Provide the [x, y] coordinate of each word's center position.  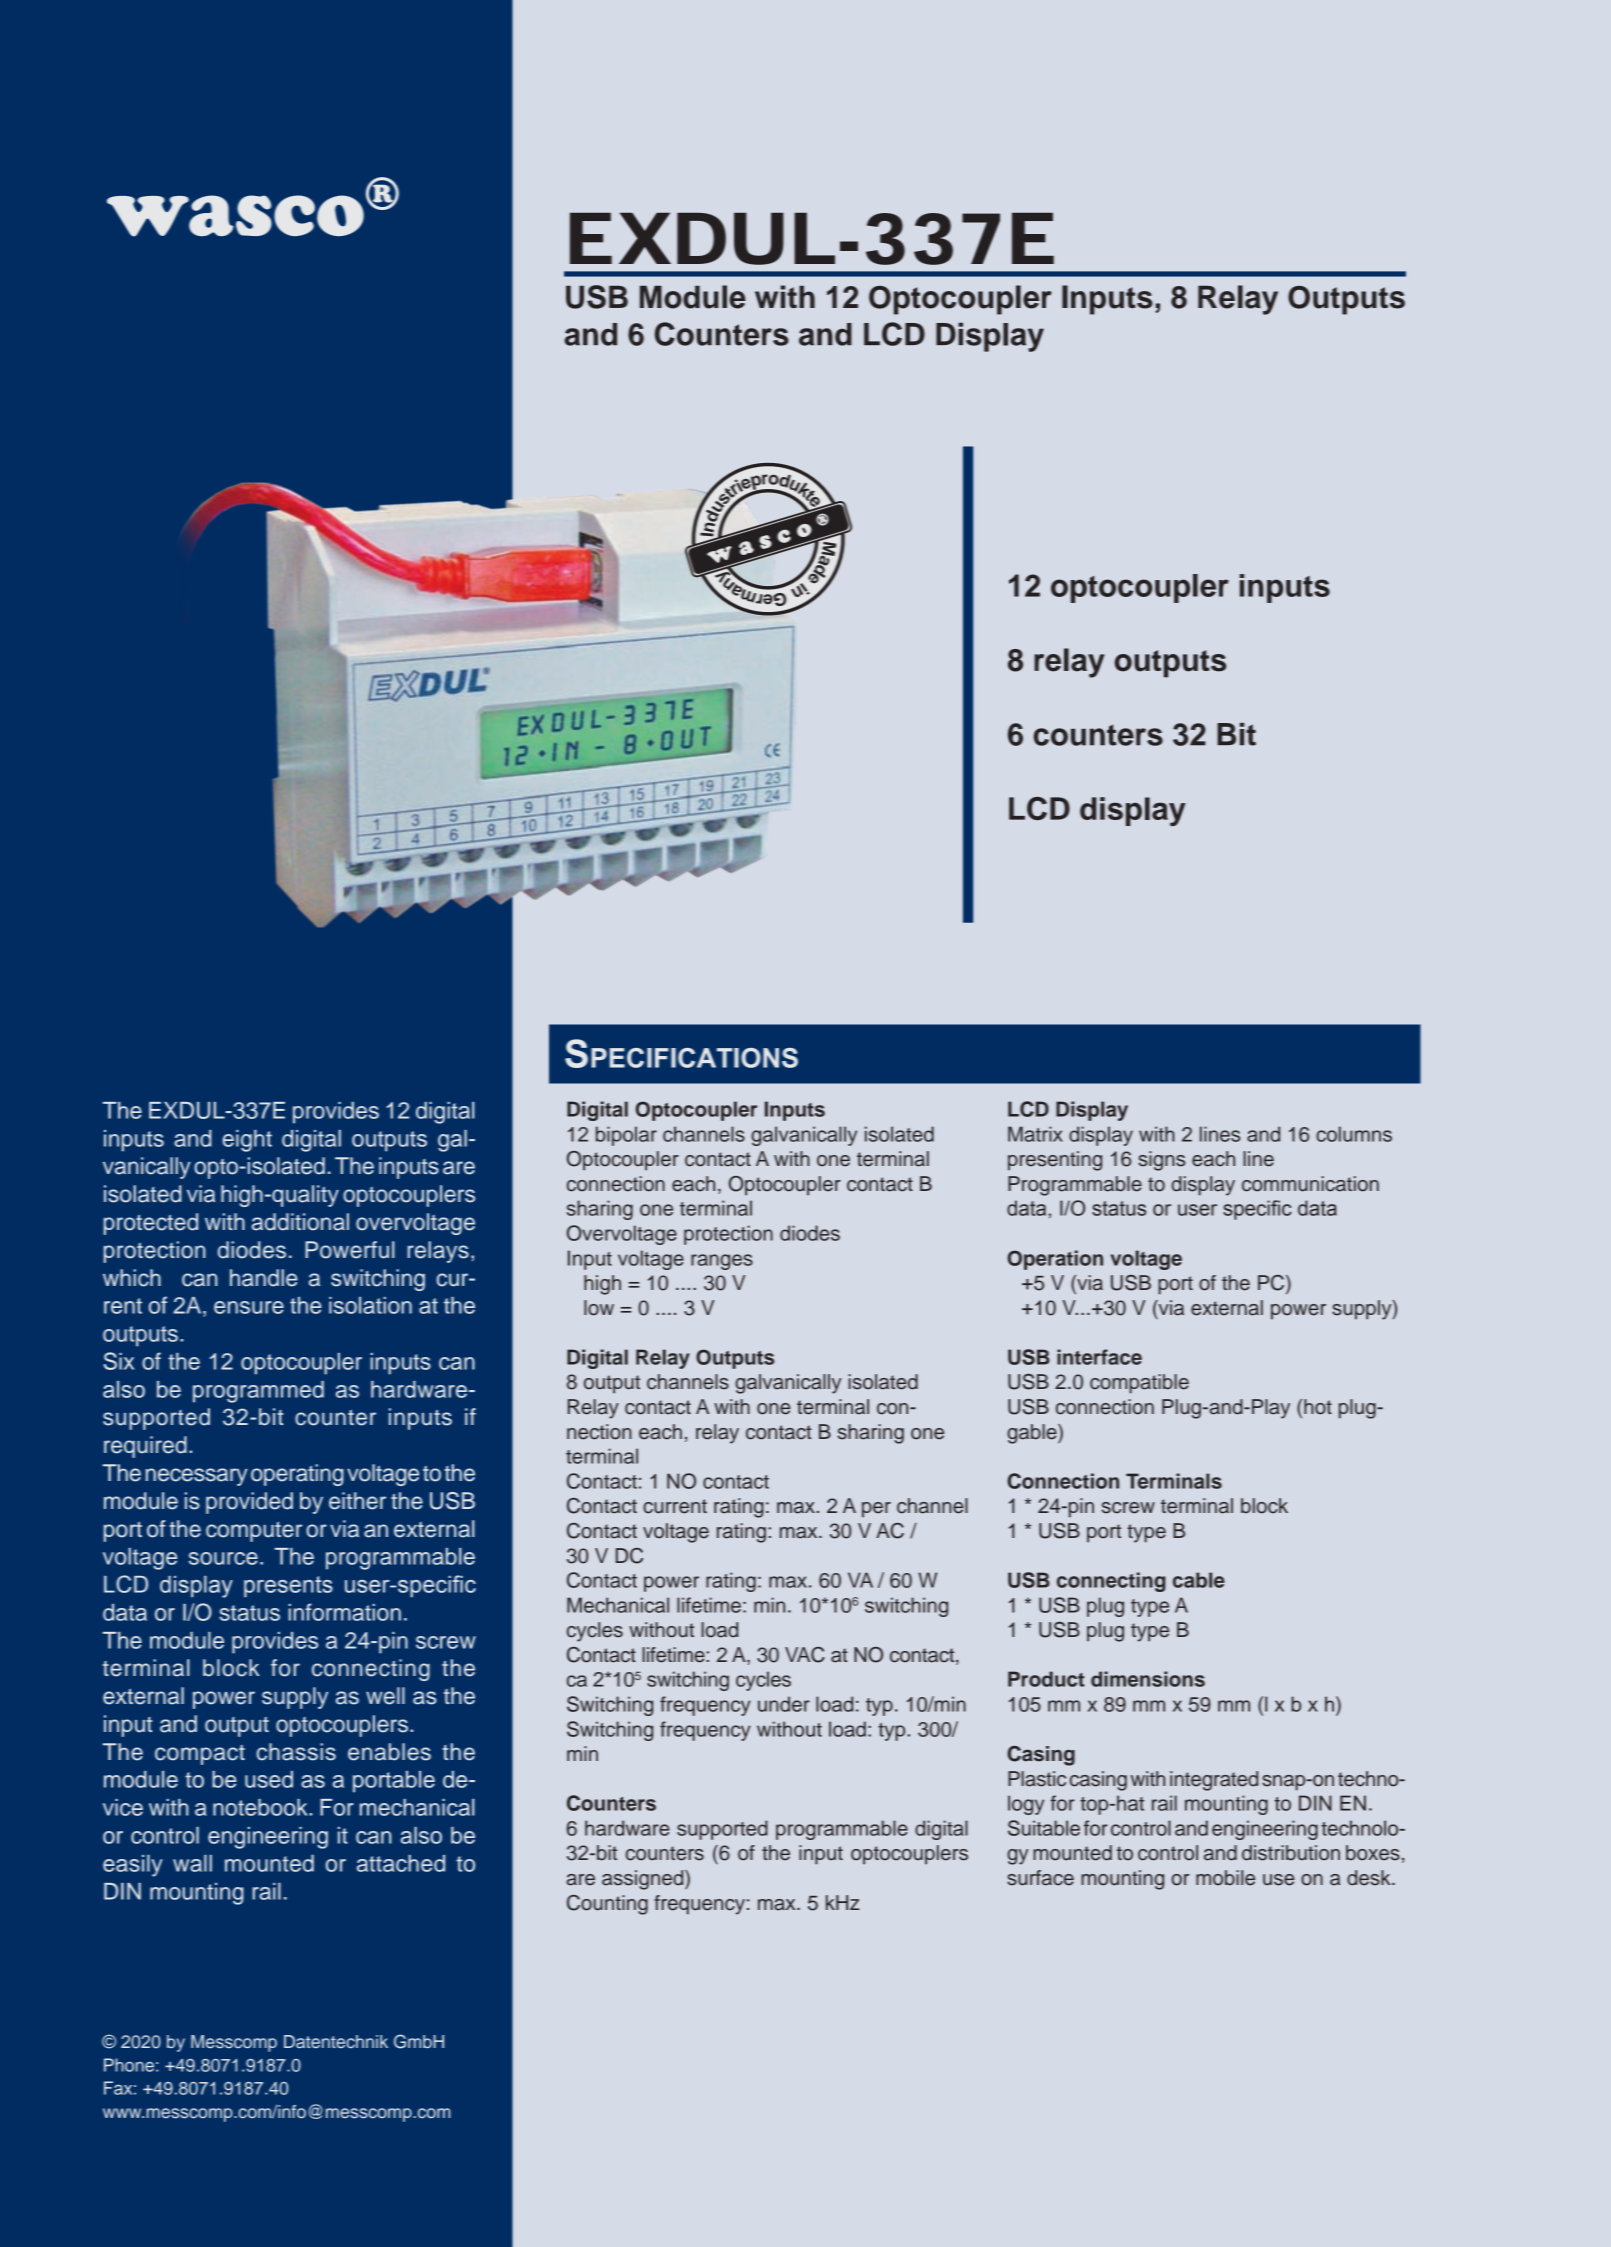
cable [1199, 1580]
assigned [644, 1880]
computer [254, 1532]
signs [1161, 1161]
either [357, 1501]
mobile [1225, 1878]
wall [192, 1863]
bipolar [626, 1136]
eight [247, 1141]
